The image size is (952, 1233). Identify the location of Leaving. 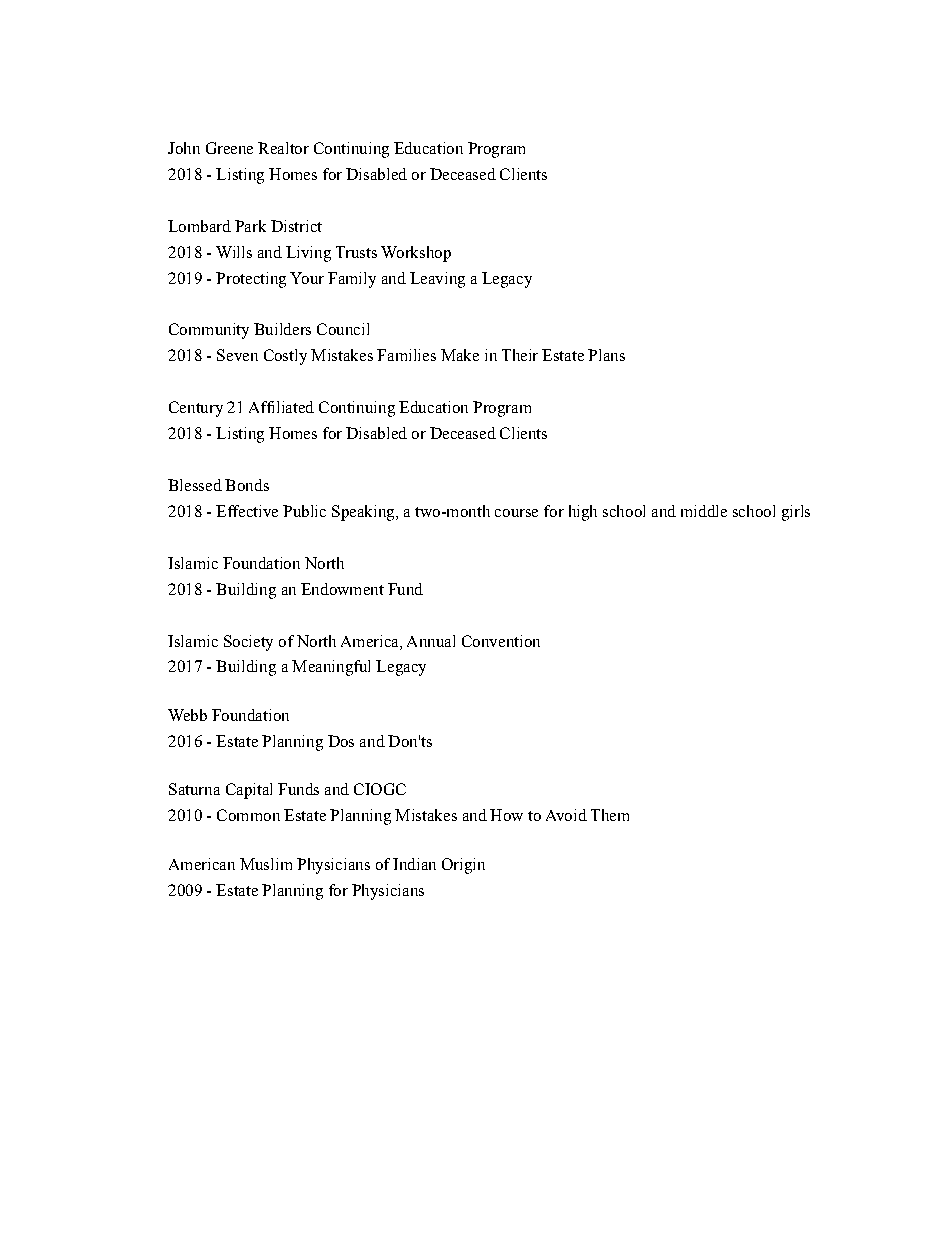
(437, 280).
